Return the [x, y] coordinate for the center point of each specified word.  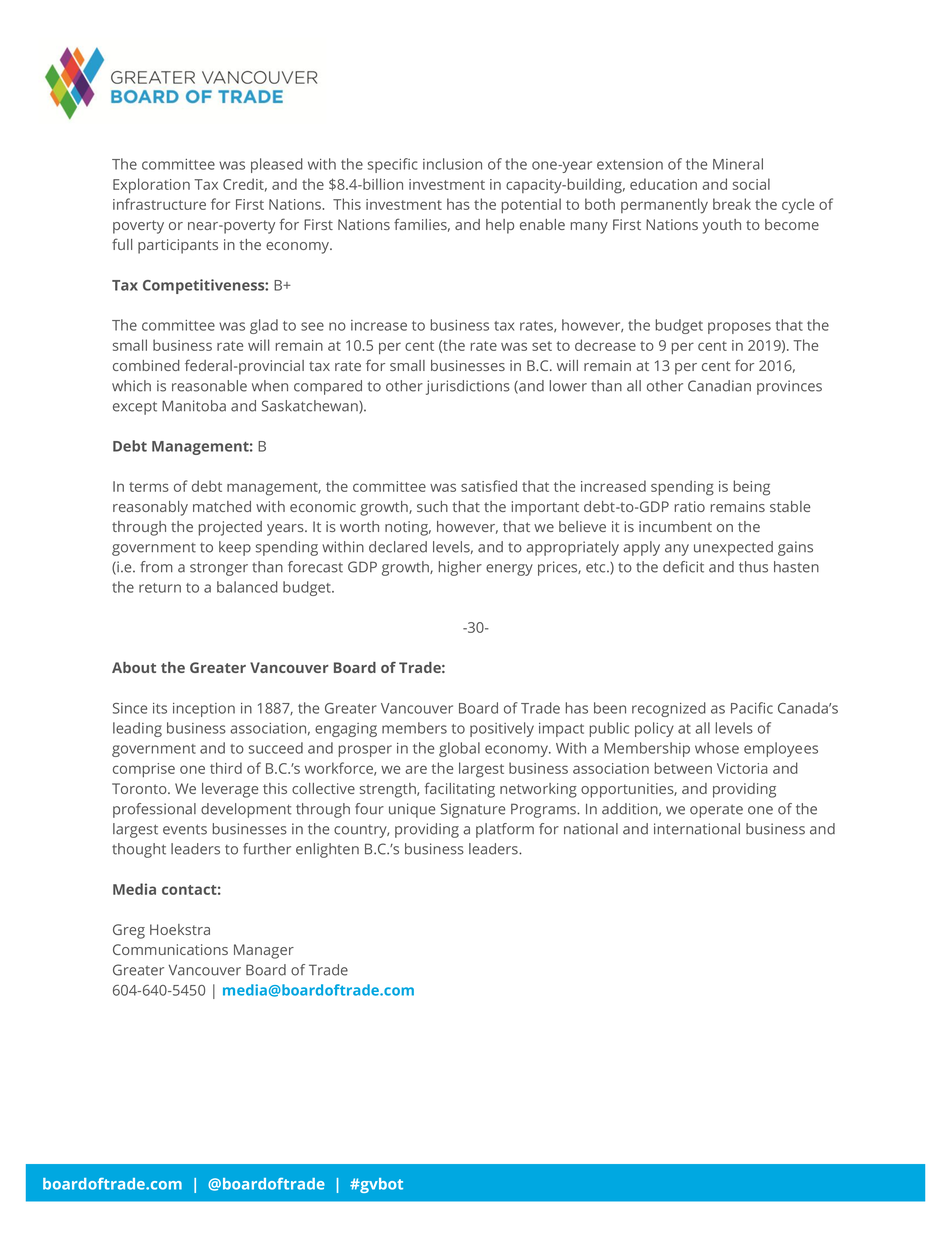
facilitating [460, 790]
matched [222, 506]
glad [264, 326]
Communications [170, 949]
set [542, 346]
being [752, 488]
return [160, 588]
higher [460, 568]
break [732, 204]
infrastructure [159, 204]
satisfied [489, 486]
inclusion [452, 164]
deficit [683, 567]
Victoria [742, 768]
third [226, 768]
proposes [739, 328]
